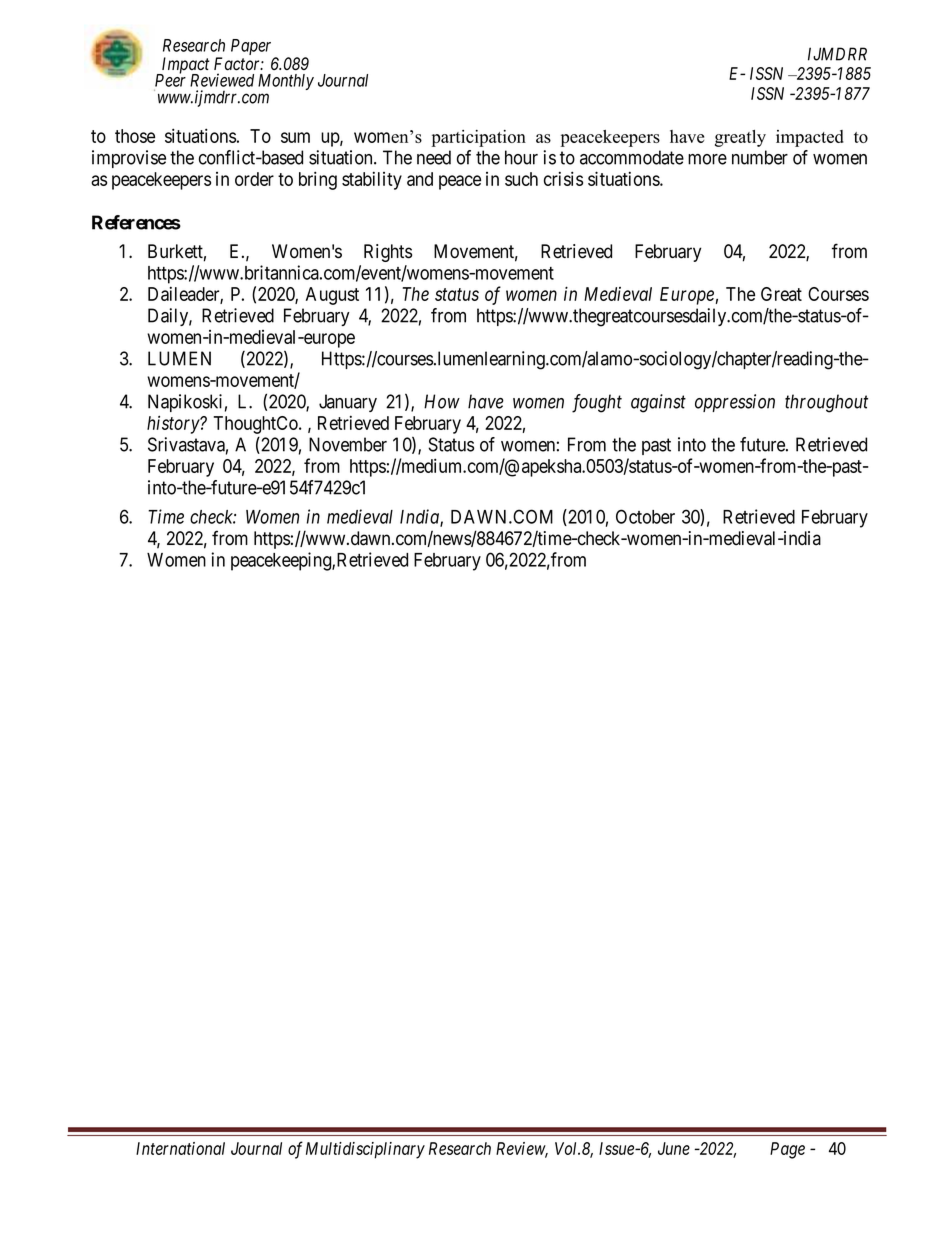  Describe the element at coordinates (735, 403) in the document. I see `oppression` at that location.
